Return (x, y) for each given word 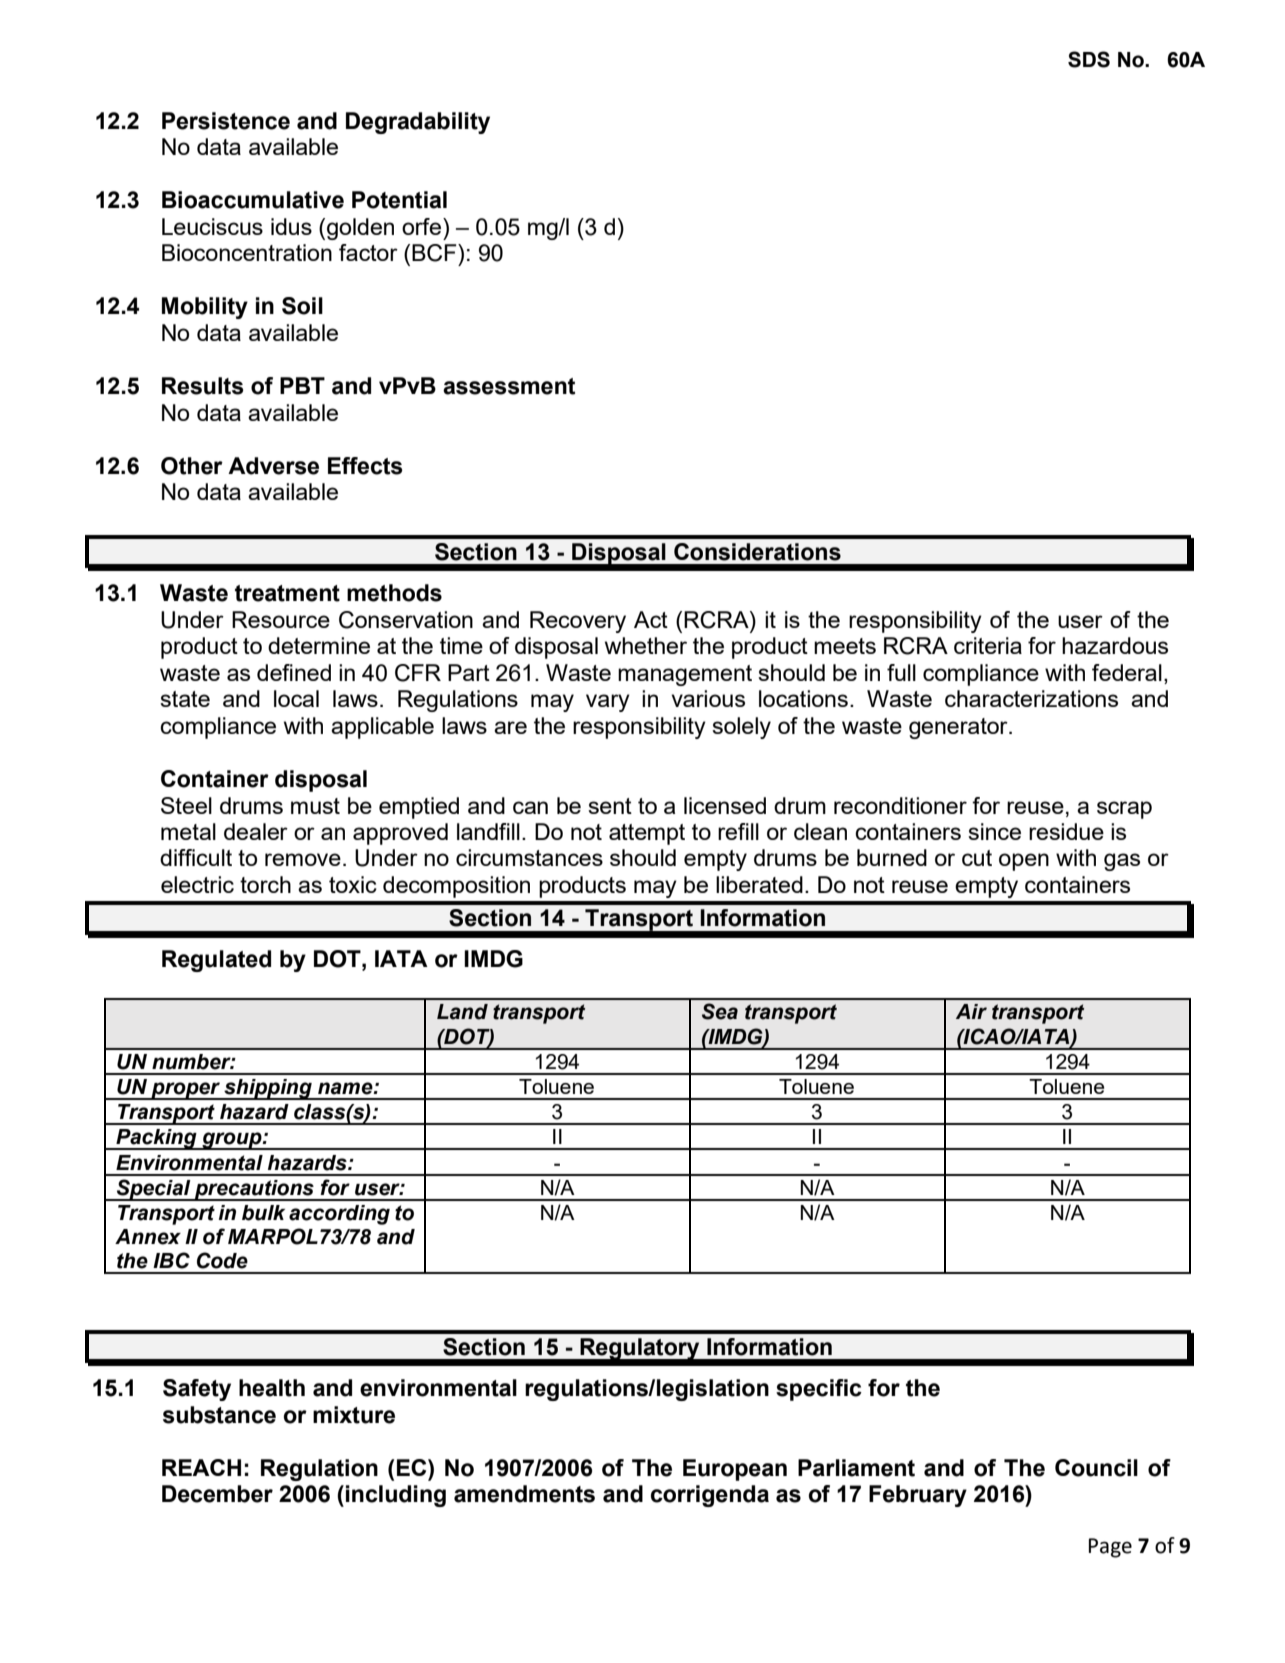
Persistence (226, 121)
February (918, 1496)
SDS (1089, 59)
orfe (423, 226)
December (217, 1494)
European (735, 1470)
